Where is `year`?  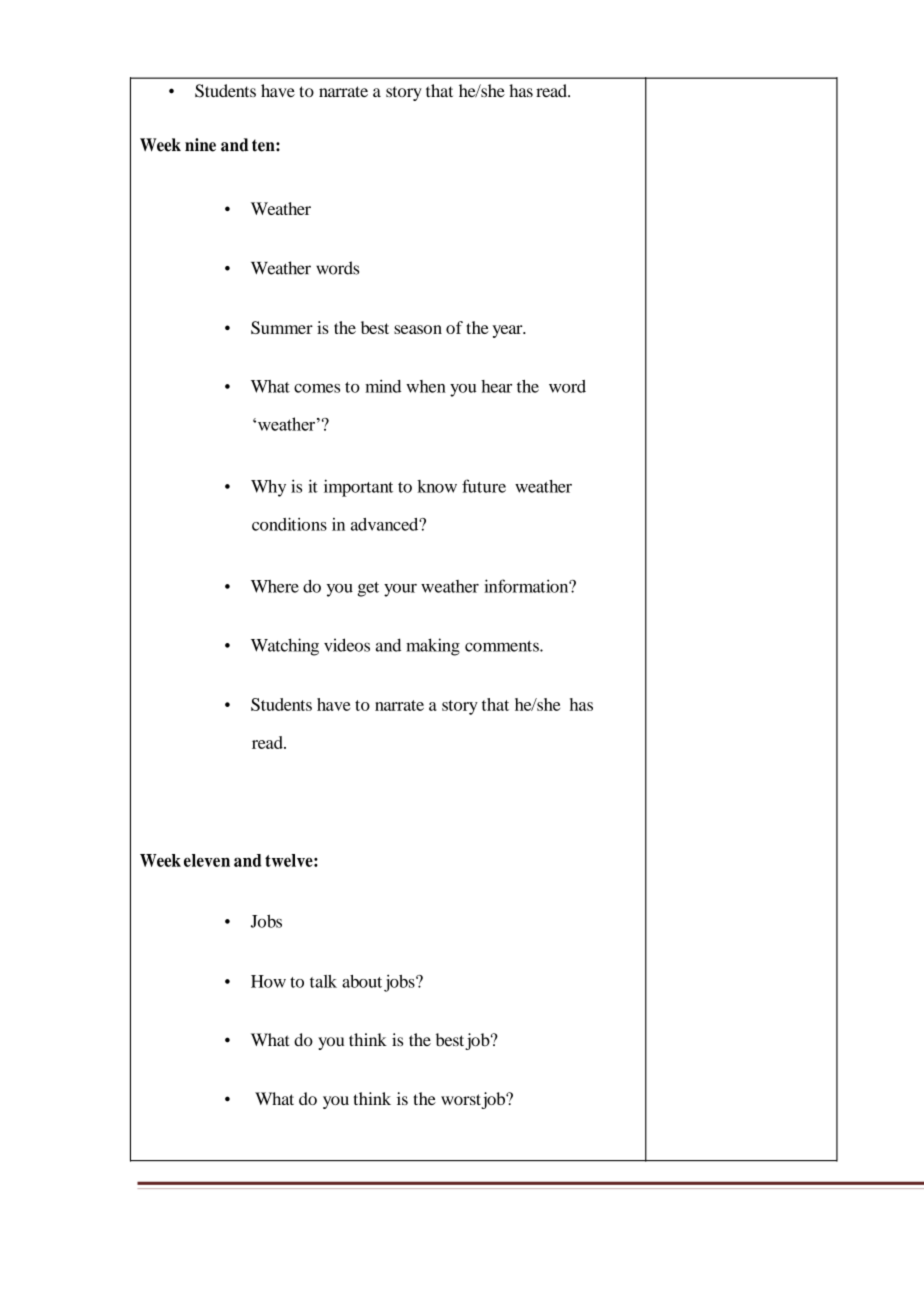 year is located at coordinates (508, 331).
